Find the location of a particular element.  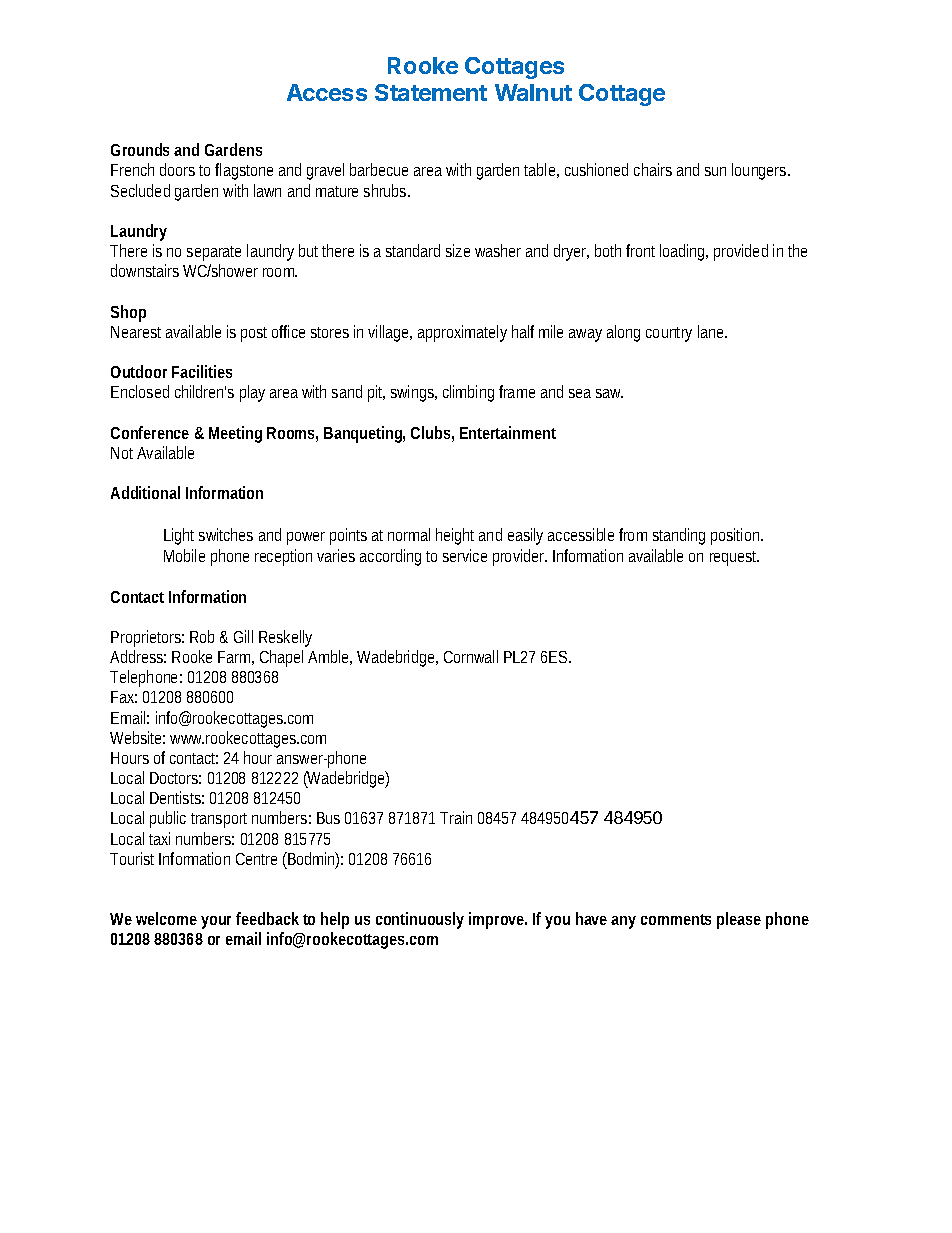

Grounds is located at coordinates (140, 149).
